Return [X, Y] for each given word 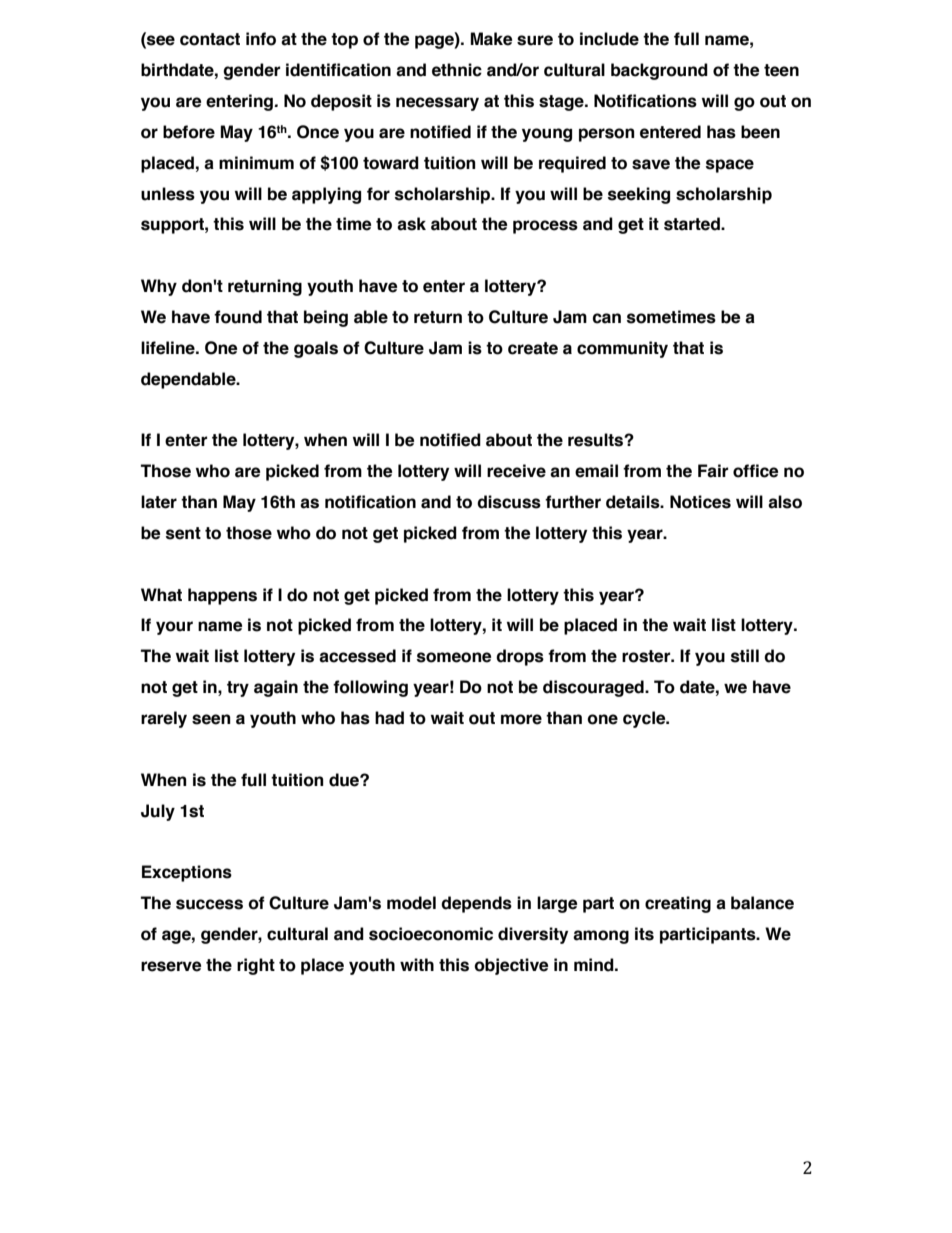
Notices [700, 502]
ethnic [457, 70]
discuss [509, 502]
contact [210, 39]
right [256, 966]
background [659, 71]
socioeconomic [431, 934]
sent [183, 533]
